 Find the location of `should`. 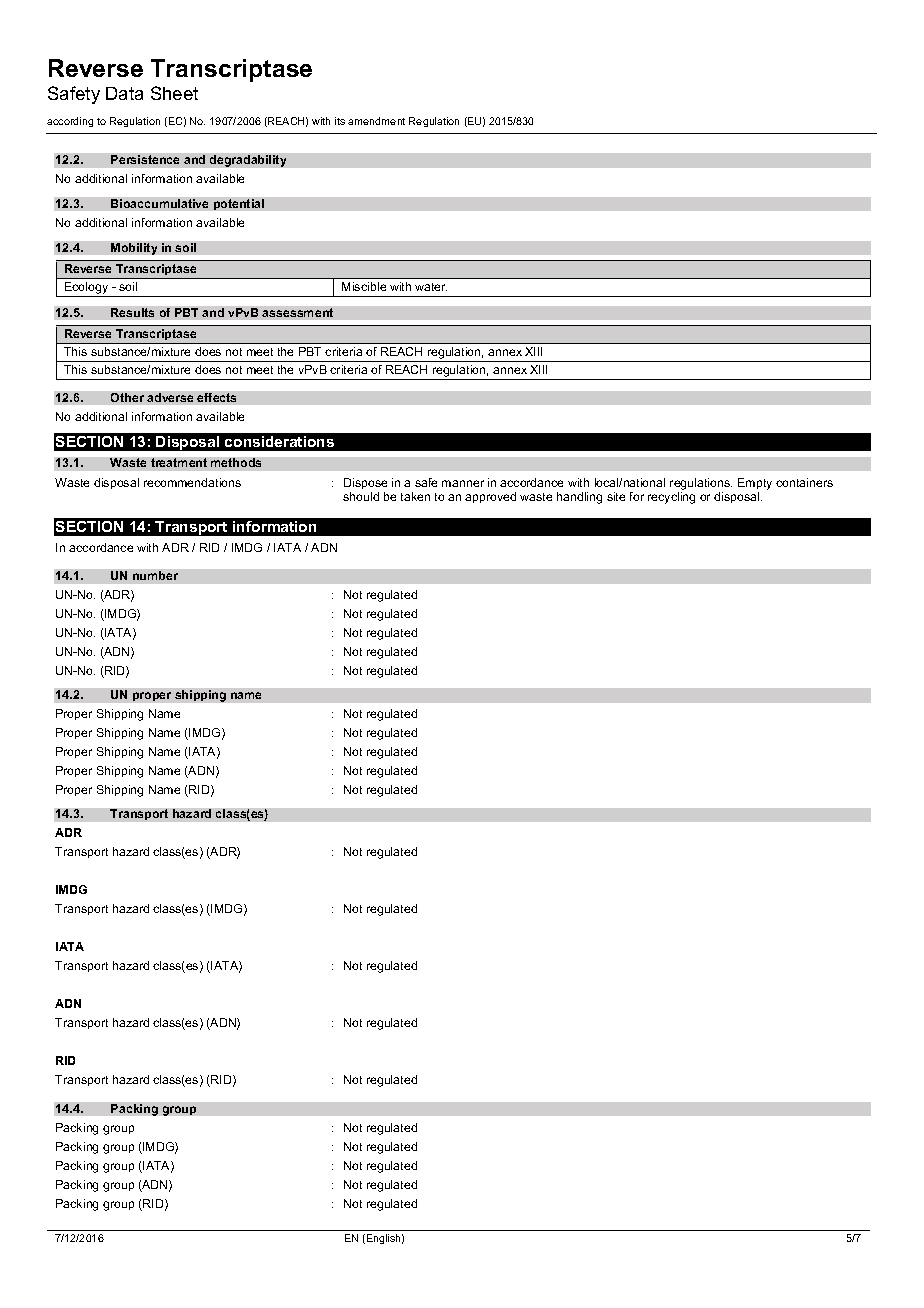

should is located at coordinates (361, 496).
